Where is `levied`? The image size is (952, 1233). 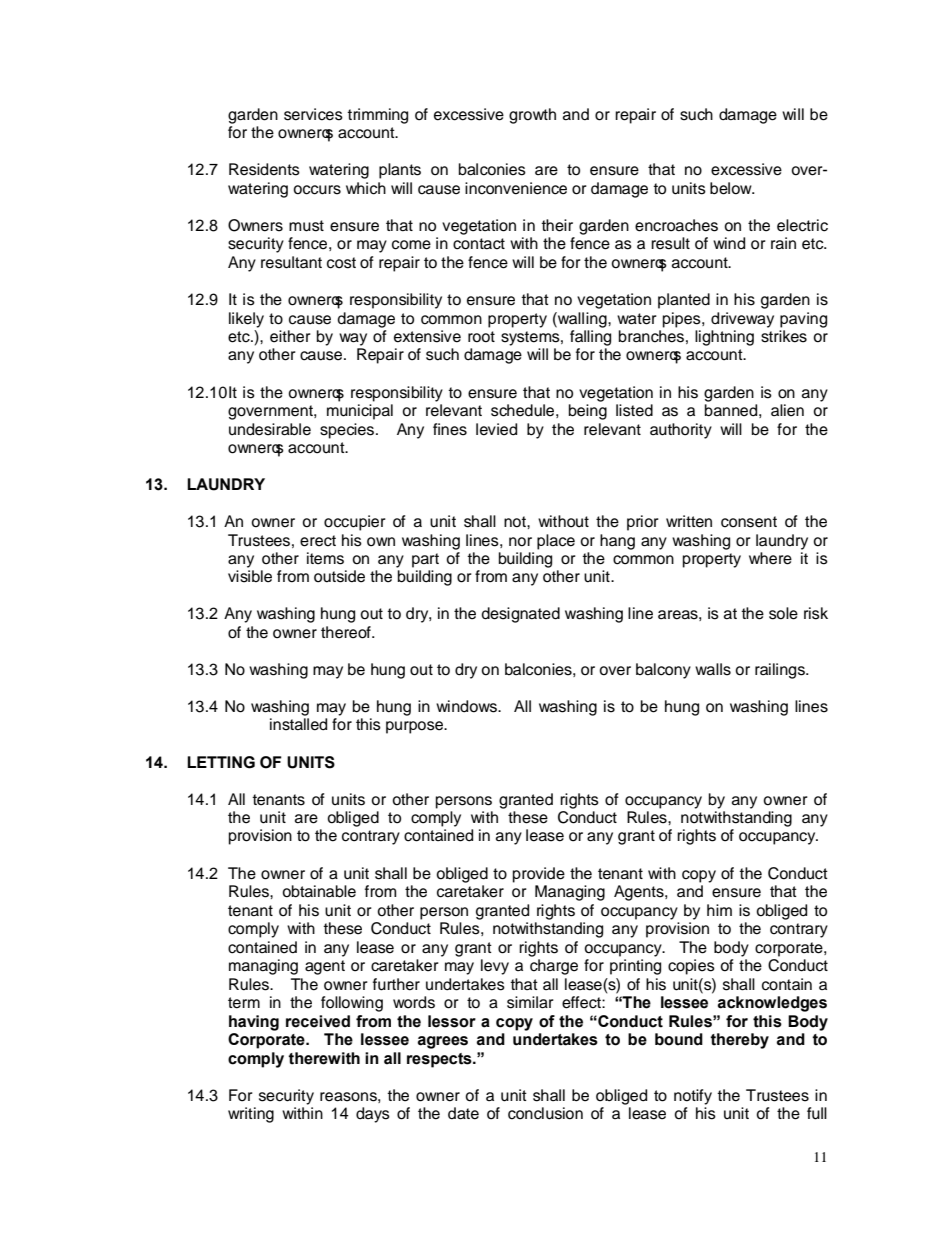 levied is located at coordinates (496, 429).
